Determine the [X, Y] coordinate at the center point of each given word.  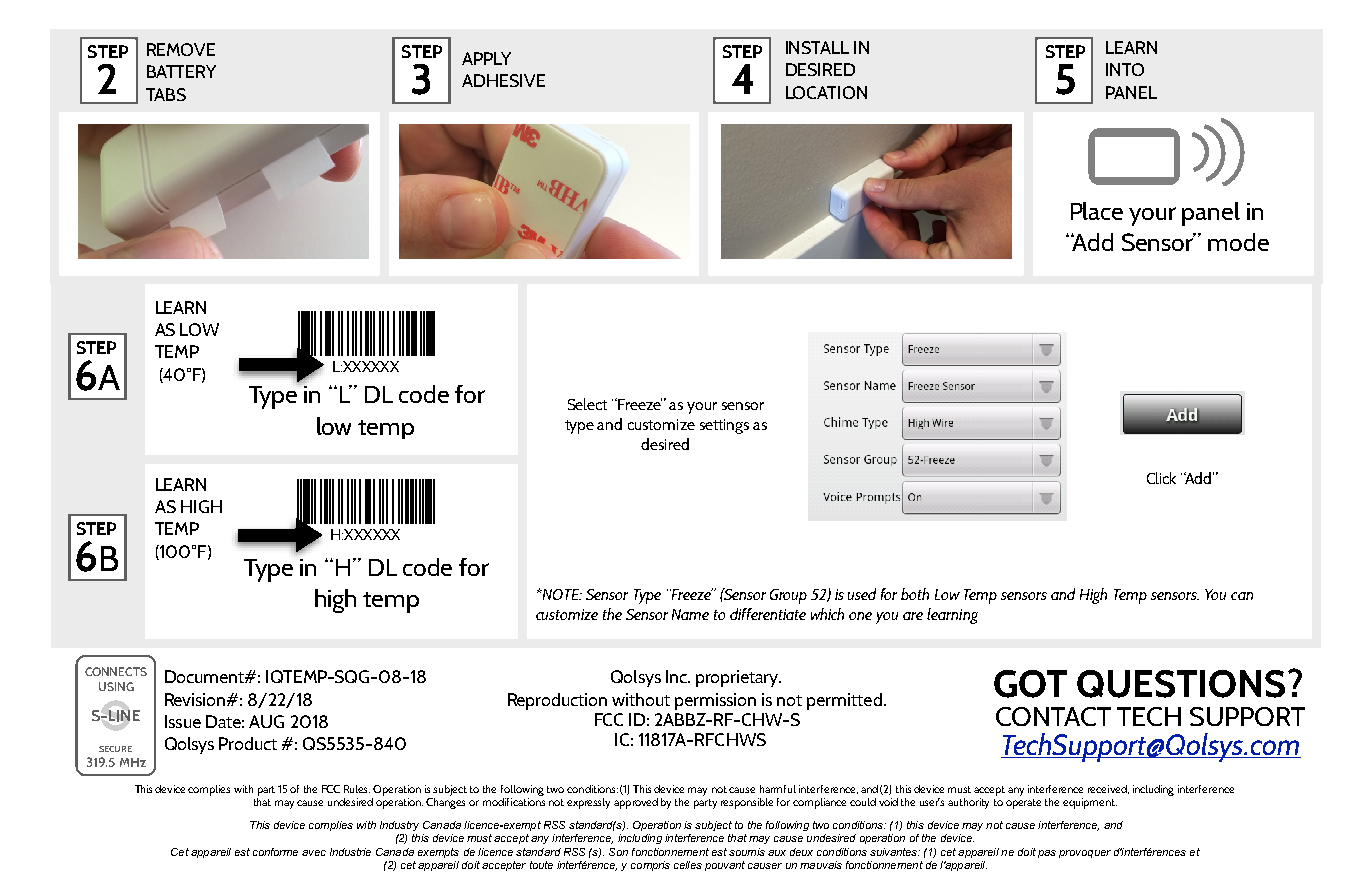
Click [1161, 478]
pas [1047, 854]
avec [314, 853]
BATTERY [181, 71]
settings [724, 426]
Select [587, 404]
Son [618, 852]
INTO [1125, 69]
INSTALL [817, 47]
